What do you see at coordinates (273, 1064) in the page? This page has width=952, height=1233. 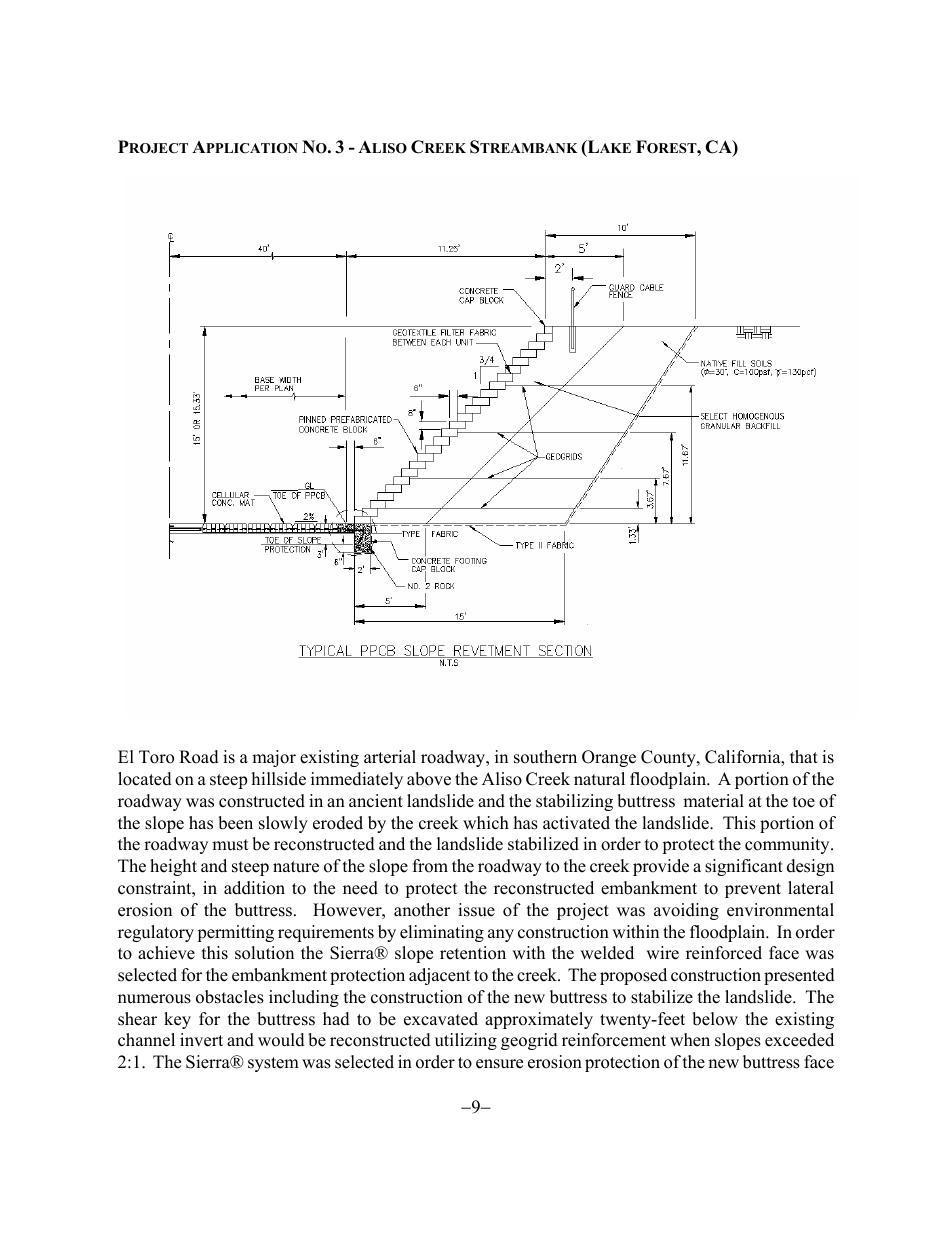 I see `system` at bounding box center [273, 1064].
